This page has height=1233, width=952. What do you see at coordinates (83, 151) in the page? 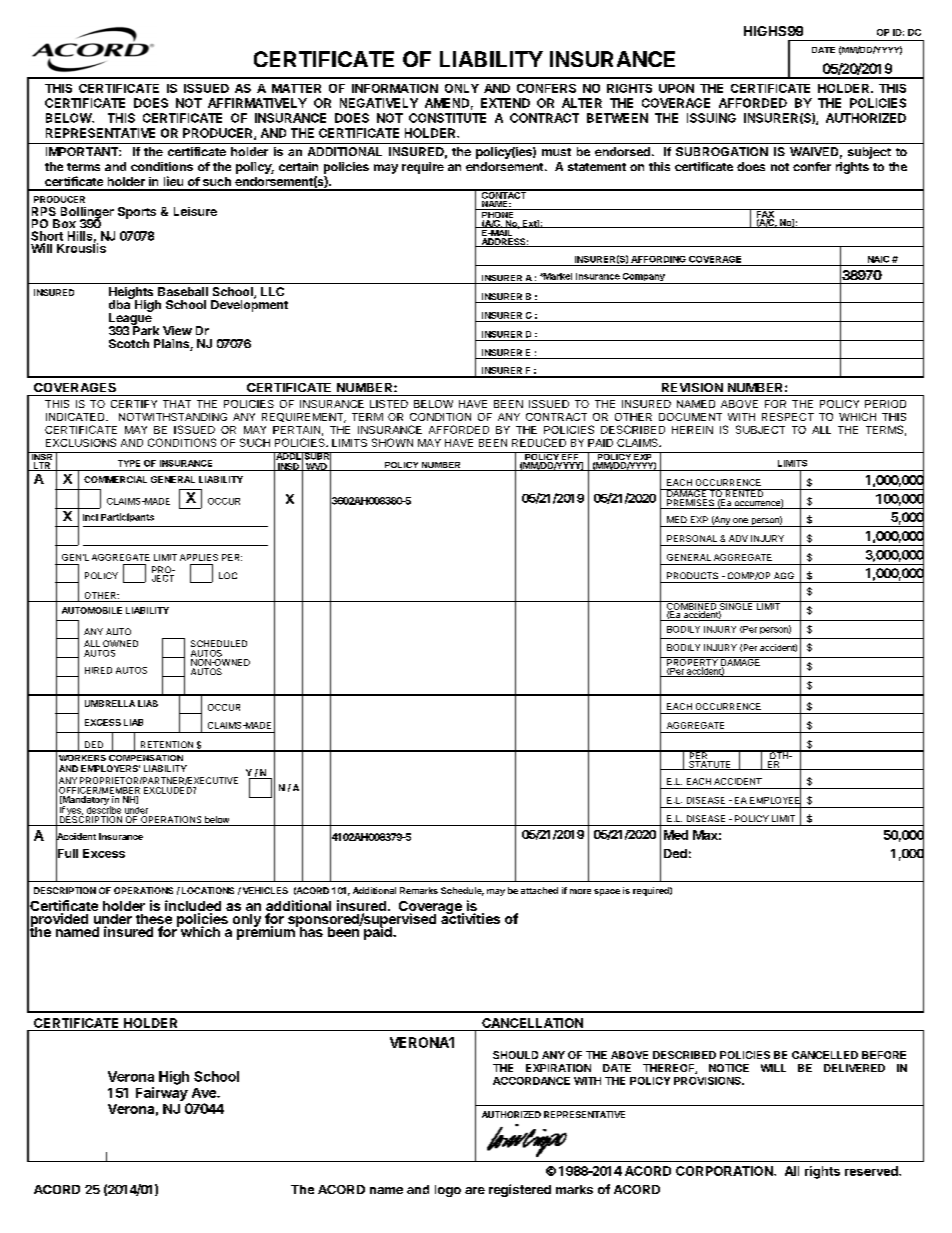
I see `IMPORTANT` at bounding box center [83, 151].
